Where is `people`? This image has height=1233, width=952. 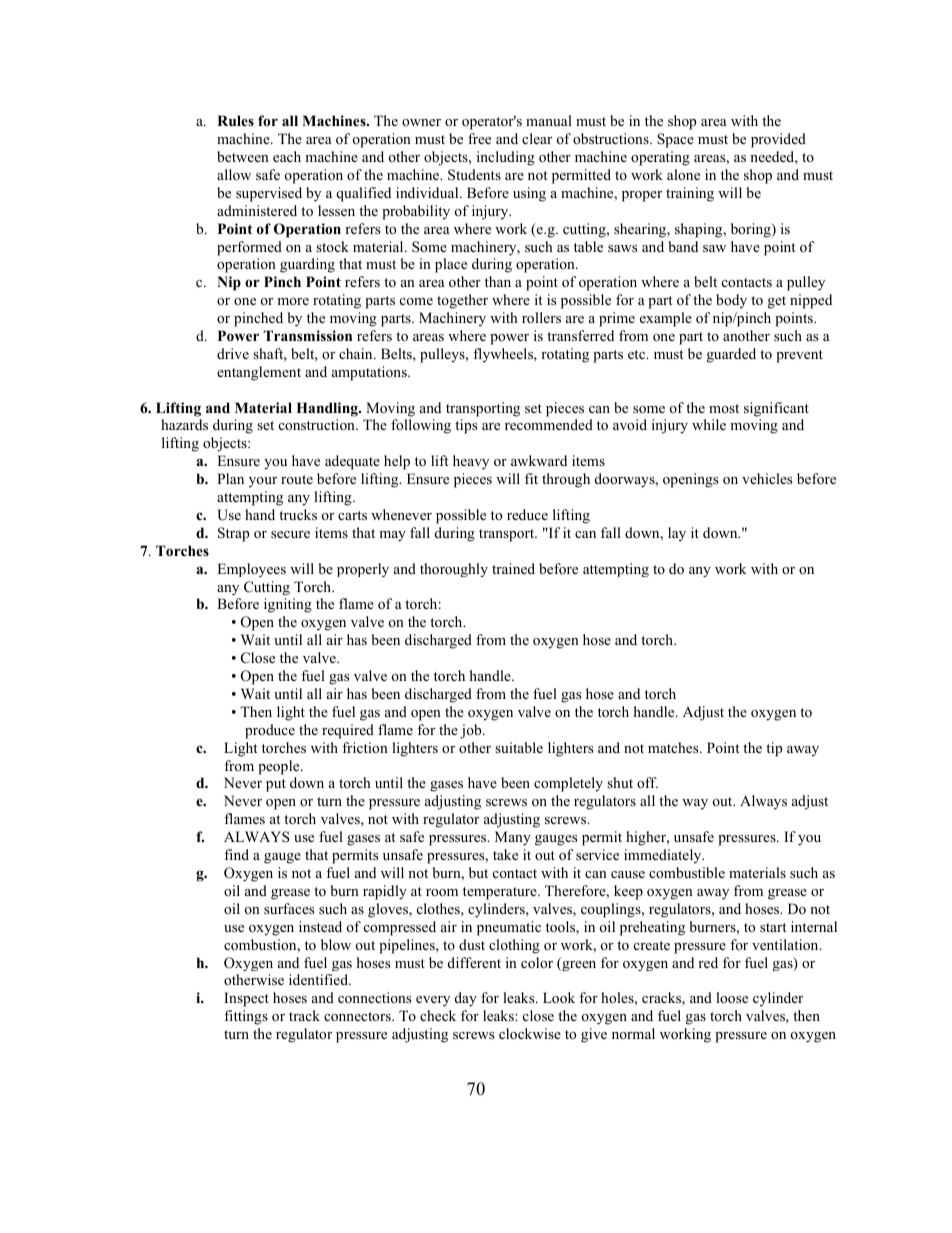
people is located at coordinates (280, 767).
